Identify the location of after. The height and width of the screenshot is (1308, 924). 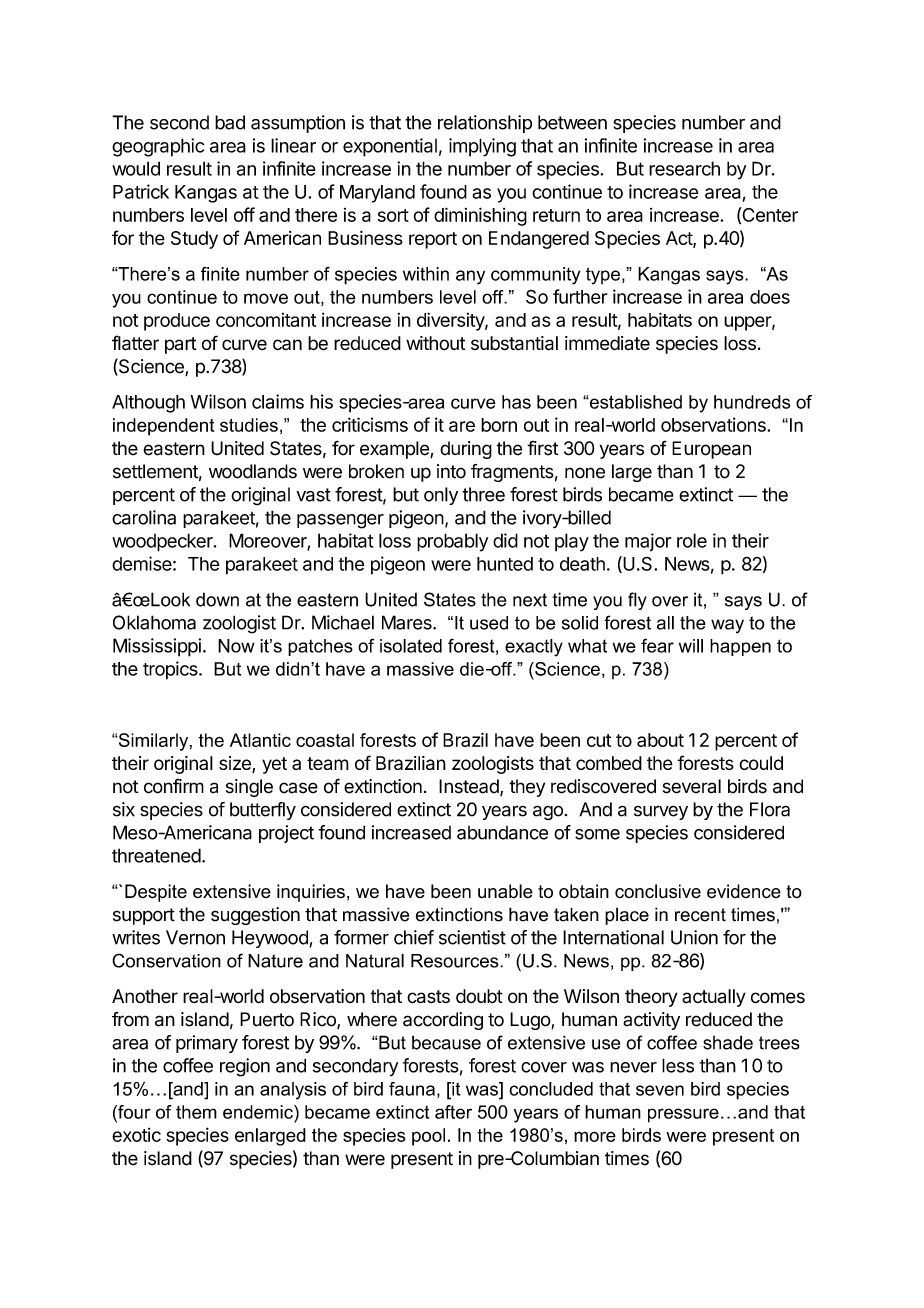
(453, 1112).
